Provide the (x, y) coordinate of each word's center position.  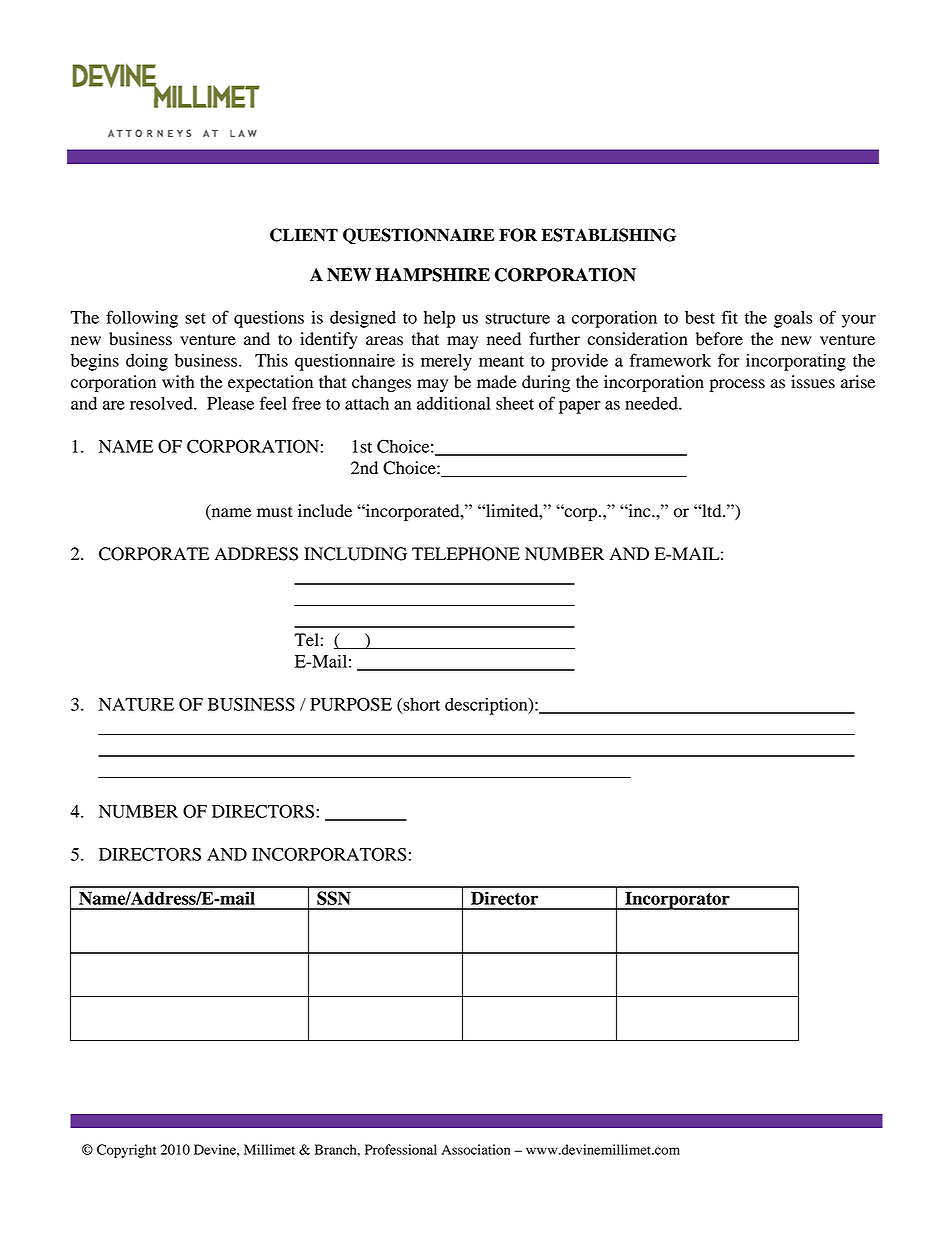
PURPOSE (351, 704)
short (420, 705)
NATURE (136, 704)
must (275, 512)
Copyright (126, 1151)
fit (730, 317)
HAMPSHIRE (432, 275)
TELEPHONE (466, 554)
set (195, 318)
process (737, 385)
